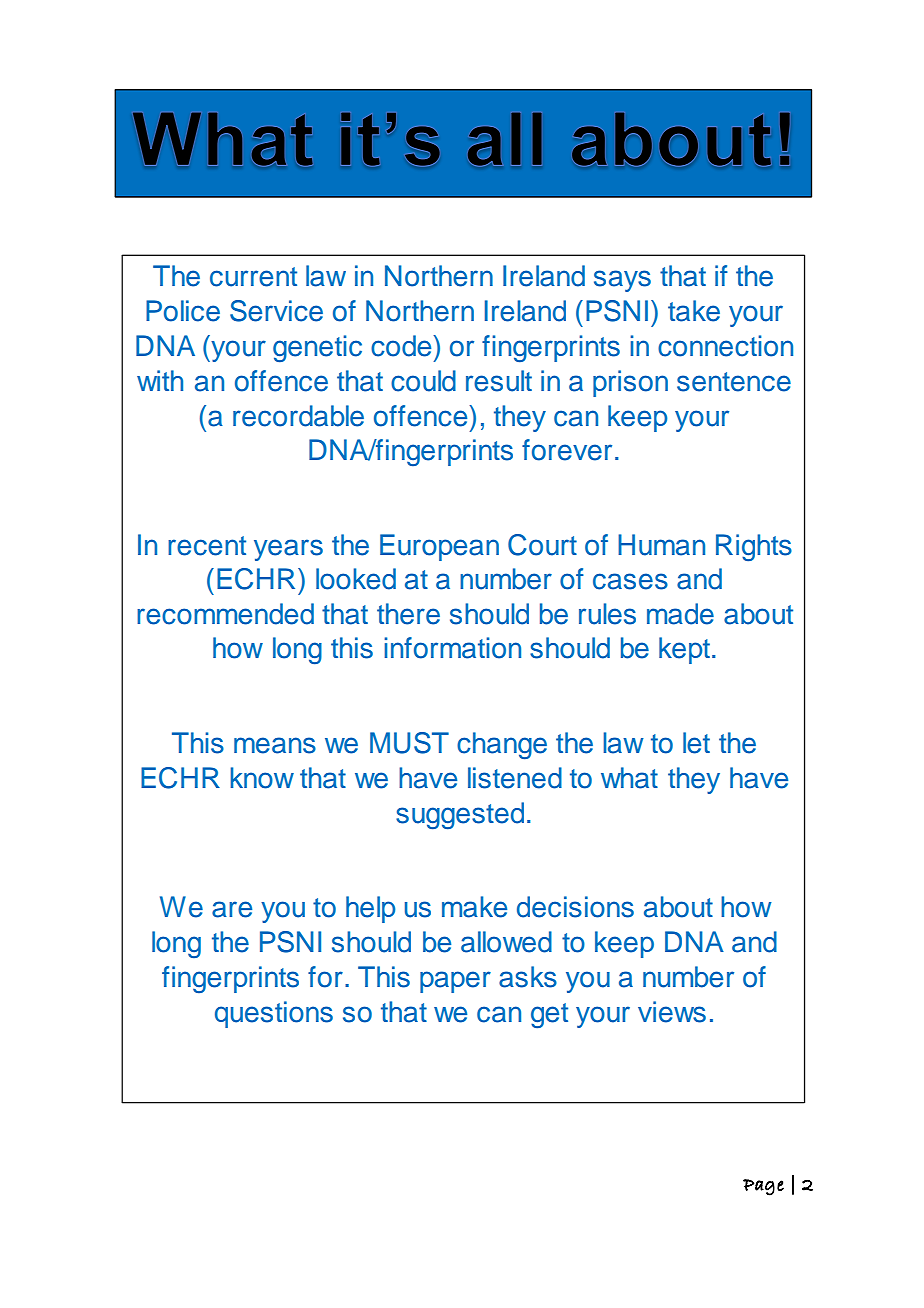 Image resolution: width=924 pixels, height=1308 pixels. Describe the element at coordinates (274, 1014) in the screenshot. I see `questions` at that location.
